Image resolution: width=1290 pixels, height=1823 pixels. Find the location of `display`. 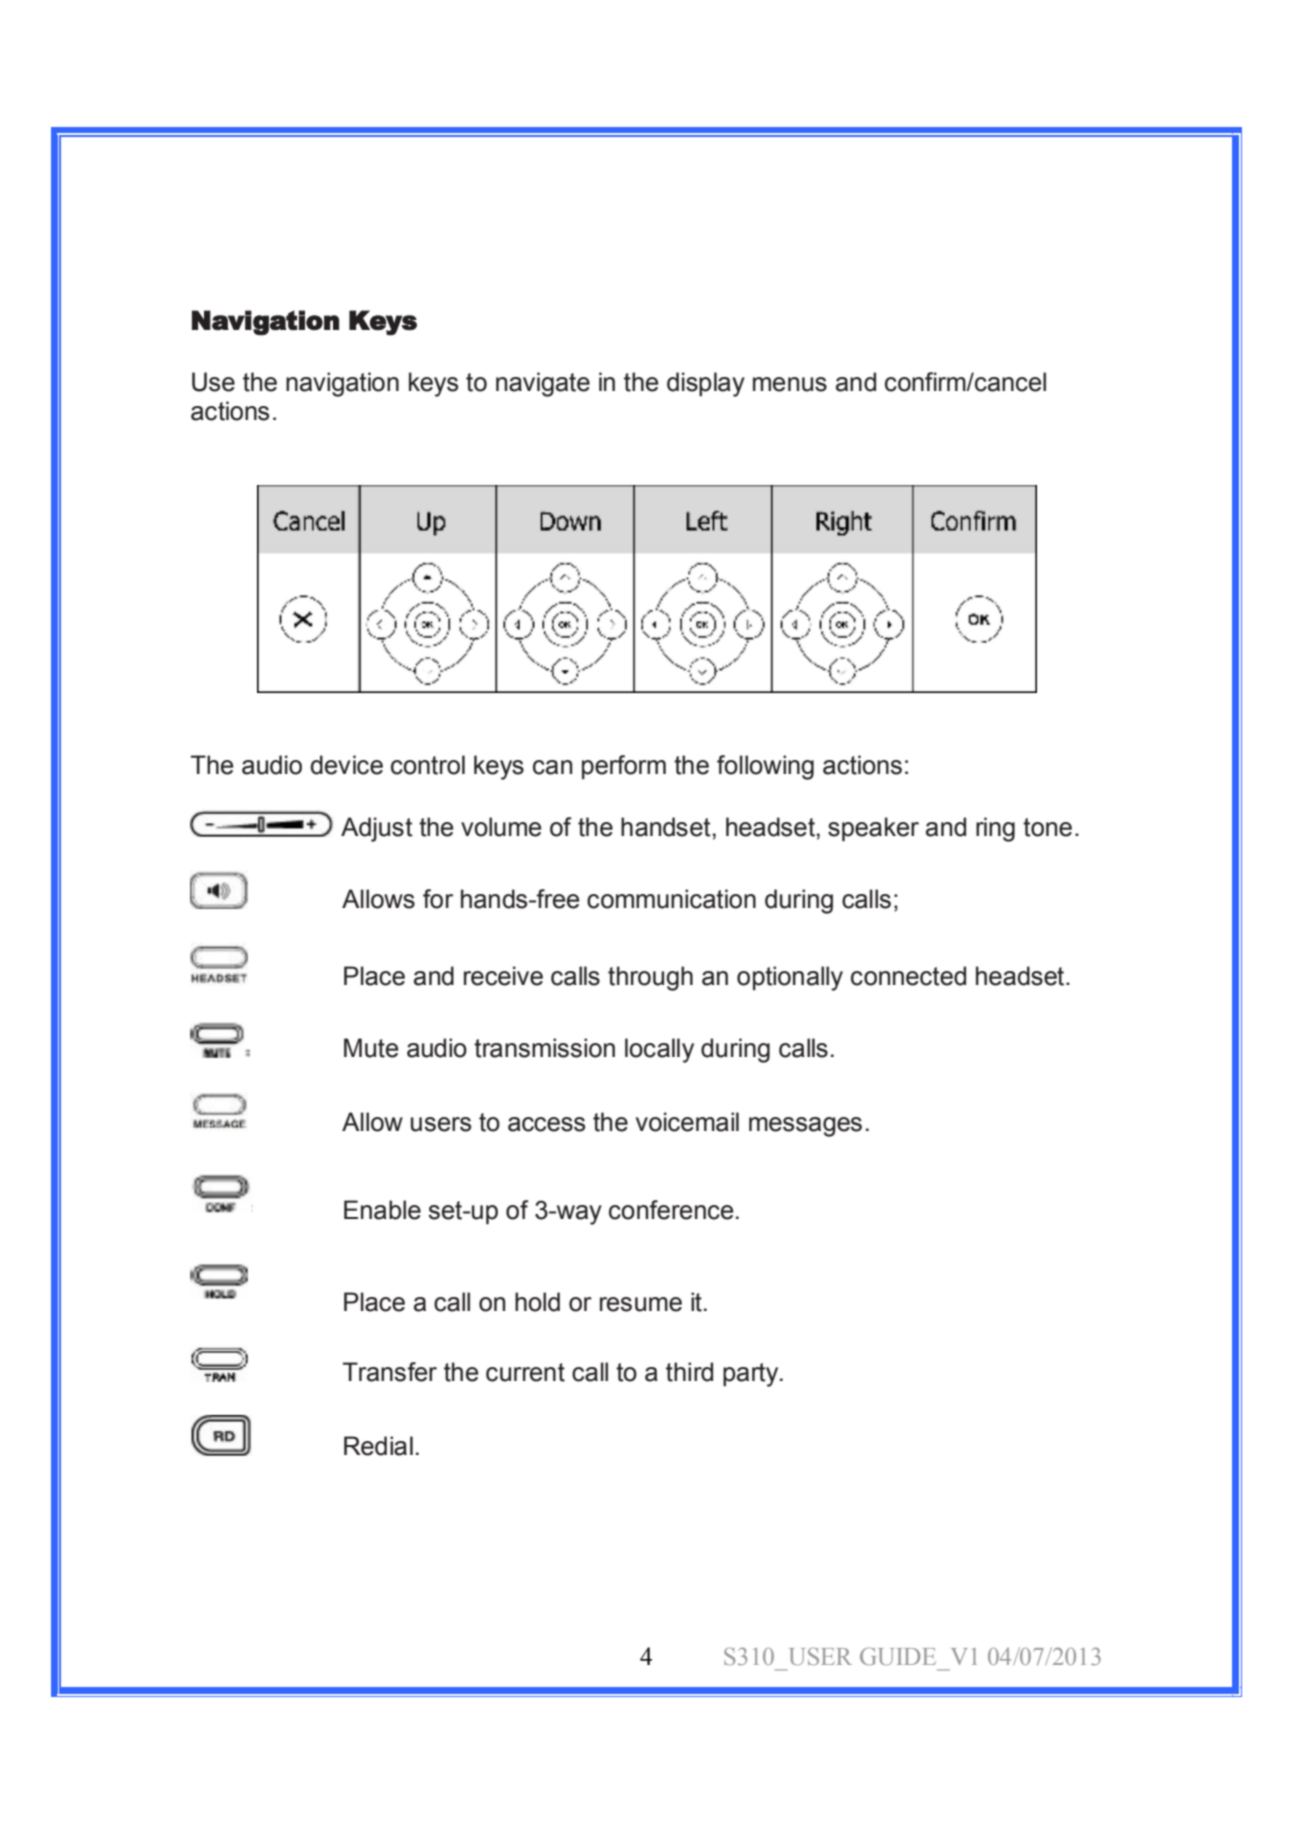

display is located at coordinates (706, 384).
